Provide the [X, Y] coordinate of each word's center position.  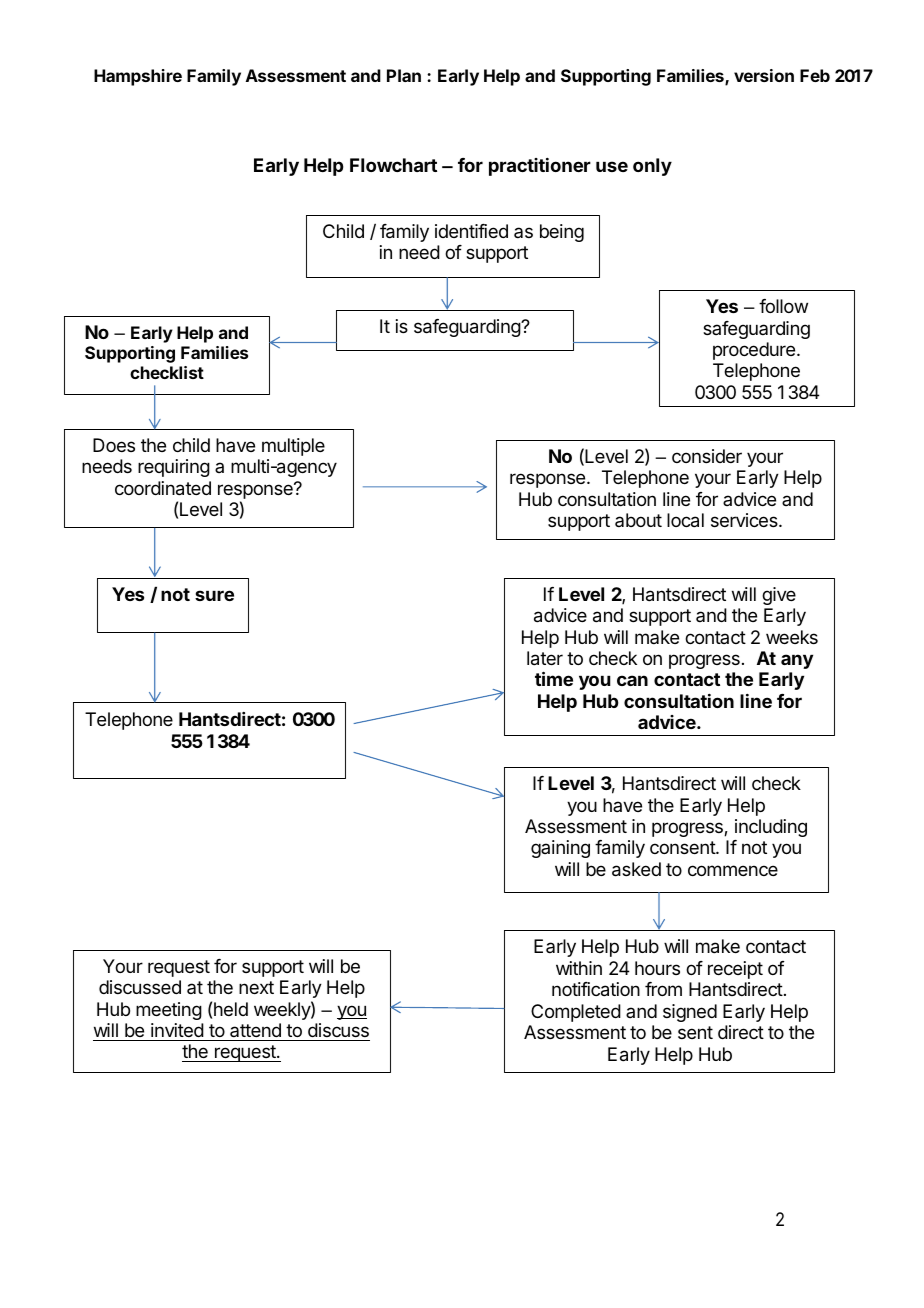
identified [471, 231]
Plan [404, 75]
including [771, 828]
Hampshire [138, 77]
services [745, 520]
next [256, 987]
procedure [754, 351]
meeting [169, 1011]
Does [114, 445]
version [764, 75]
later [545, 658]
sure [214, 595]
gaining [560, 849]
